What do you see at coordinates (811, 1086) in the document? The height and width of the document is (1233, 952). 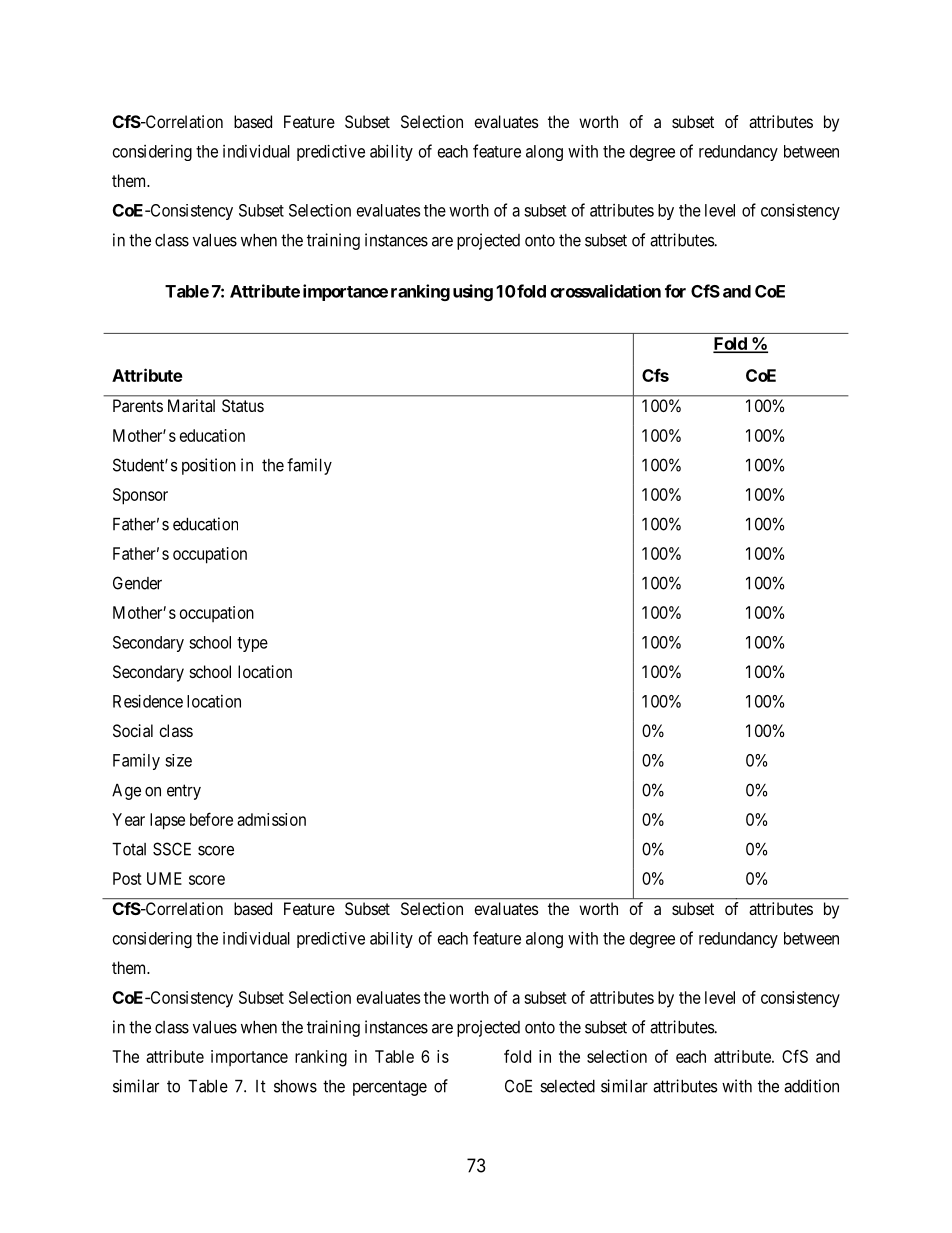 I see `addition` at bounding box center [811, 1086].
